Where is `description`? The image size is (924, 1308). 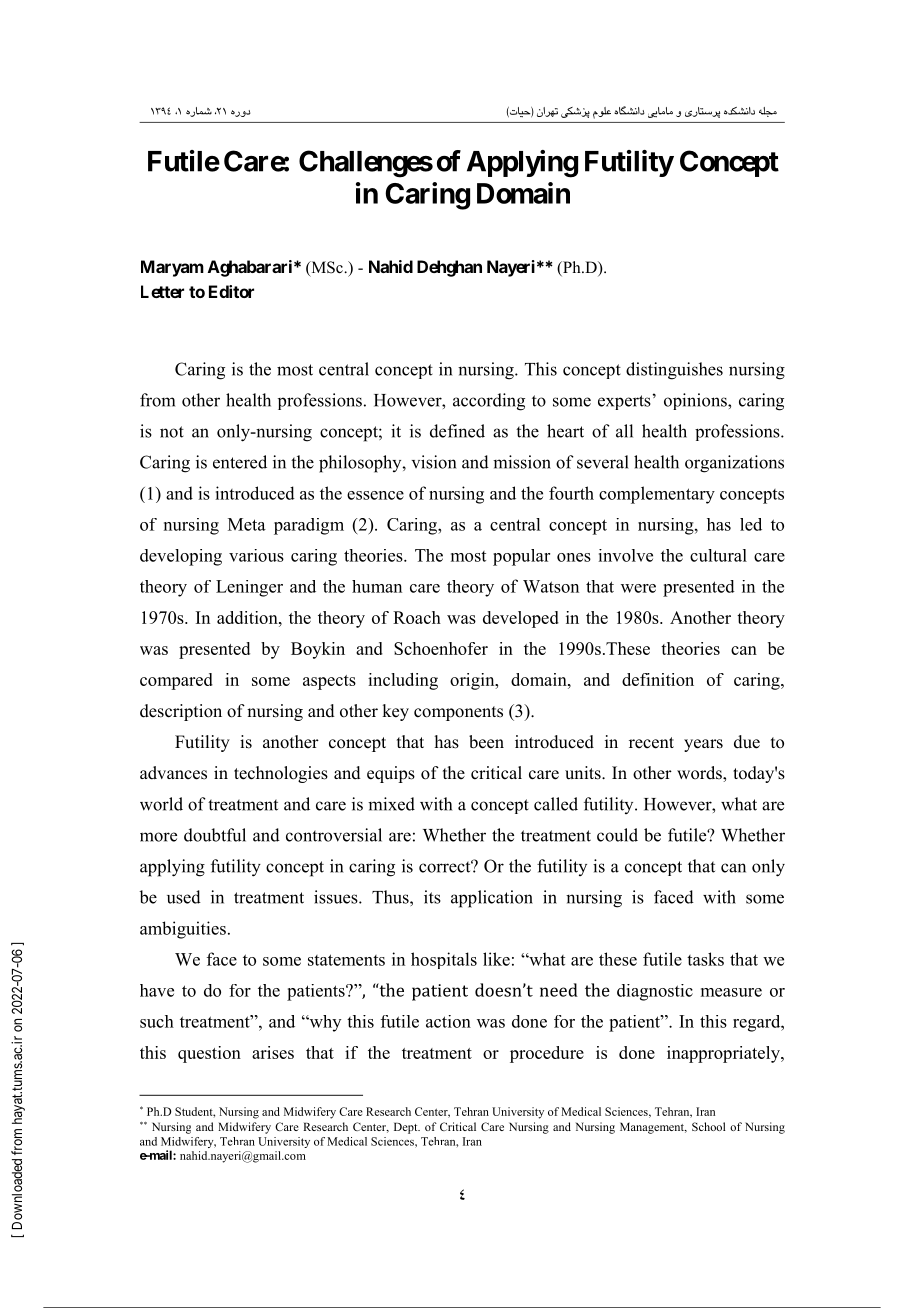 description is located at coordinates (181, 712).
